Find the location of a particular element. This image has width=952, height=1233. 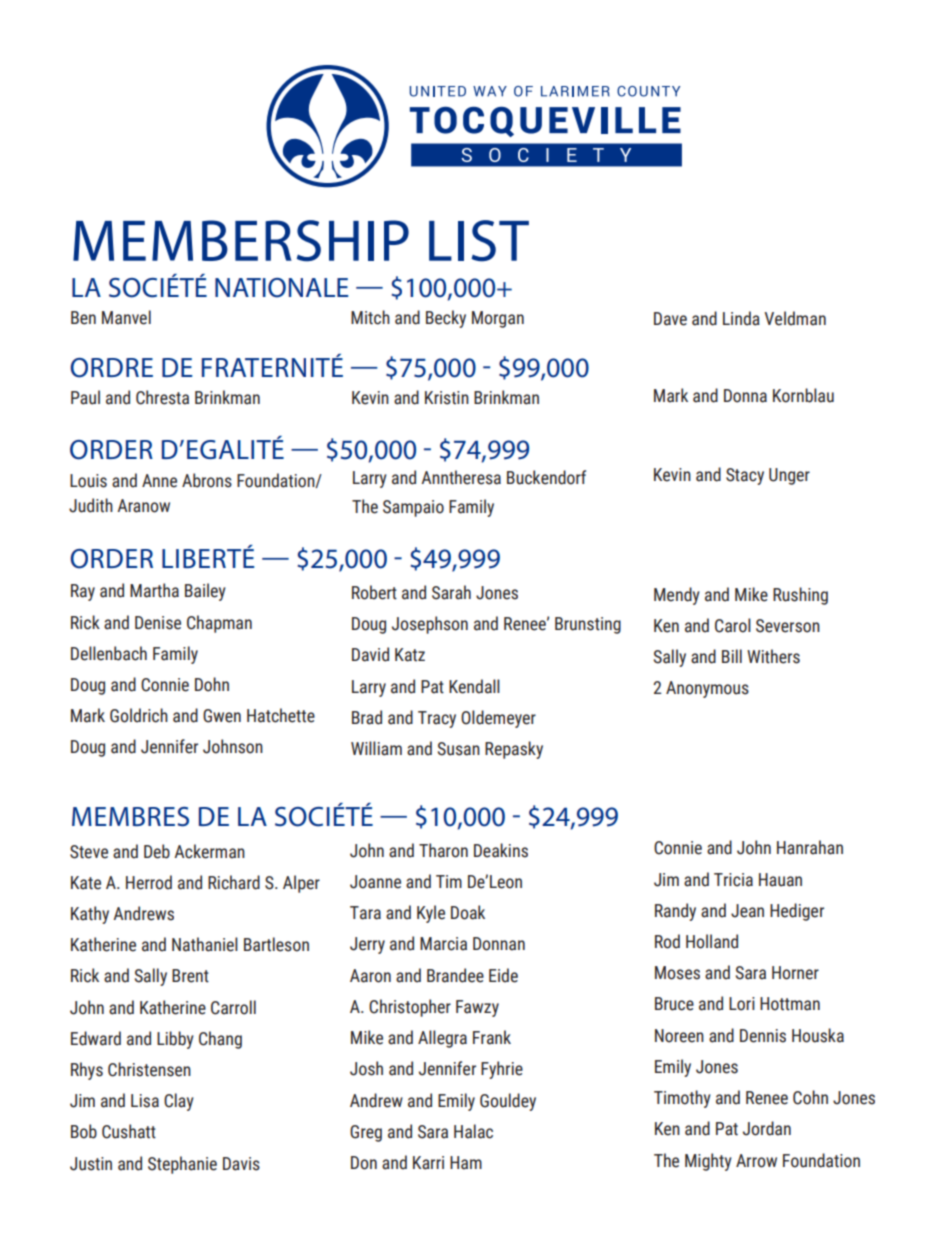

LIST is located at coordinates (479, 241).
